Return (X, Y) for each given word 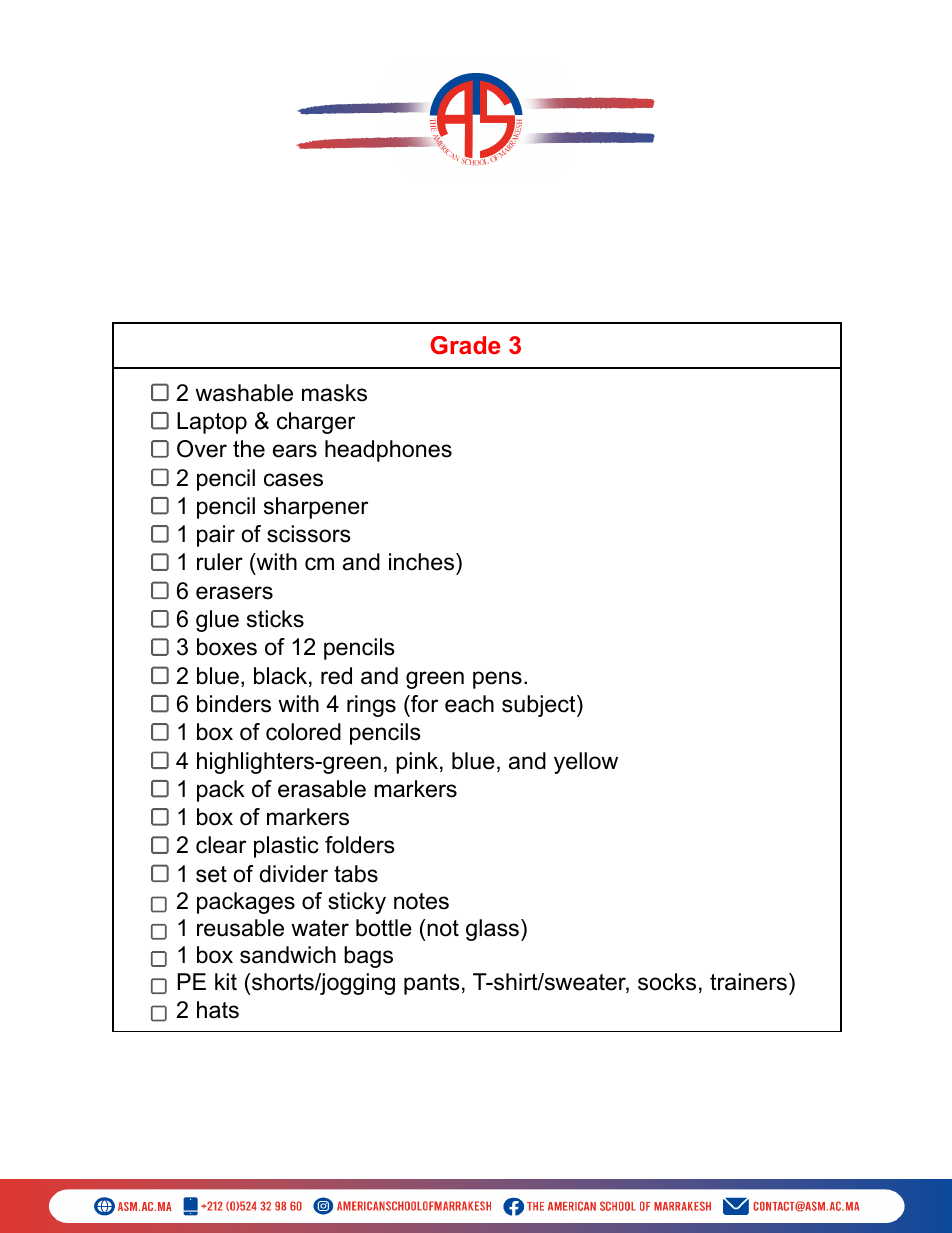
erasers (234, 593)
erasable (322, 789)
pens (497, 680)
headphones (388, 451)
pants (432, 984)
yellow (586, 763)
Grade (466, 345)
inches (421, 562)
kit (226, 981)
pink (417, 763)
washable (244, 393)
